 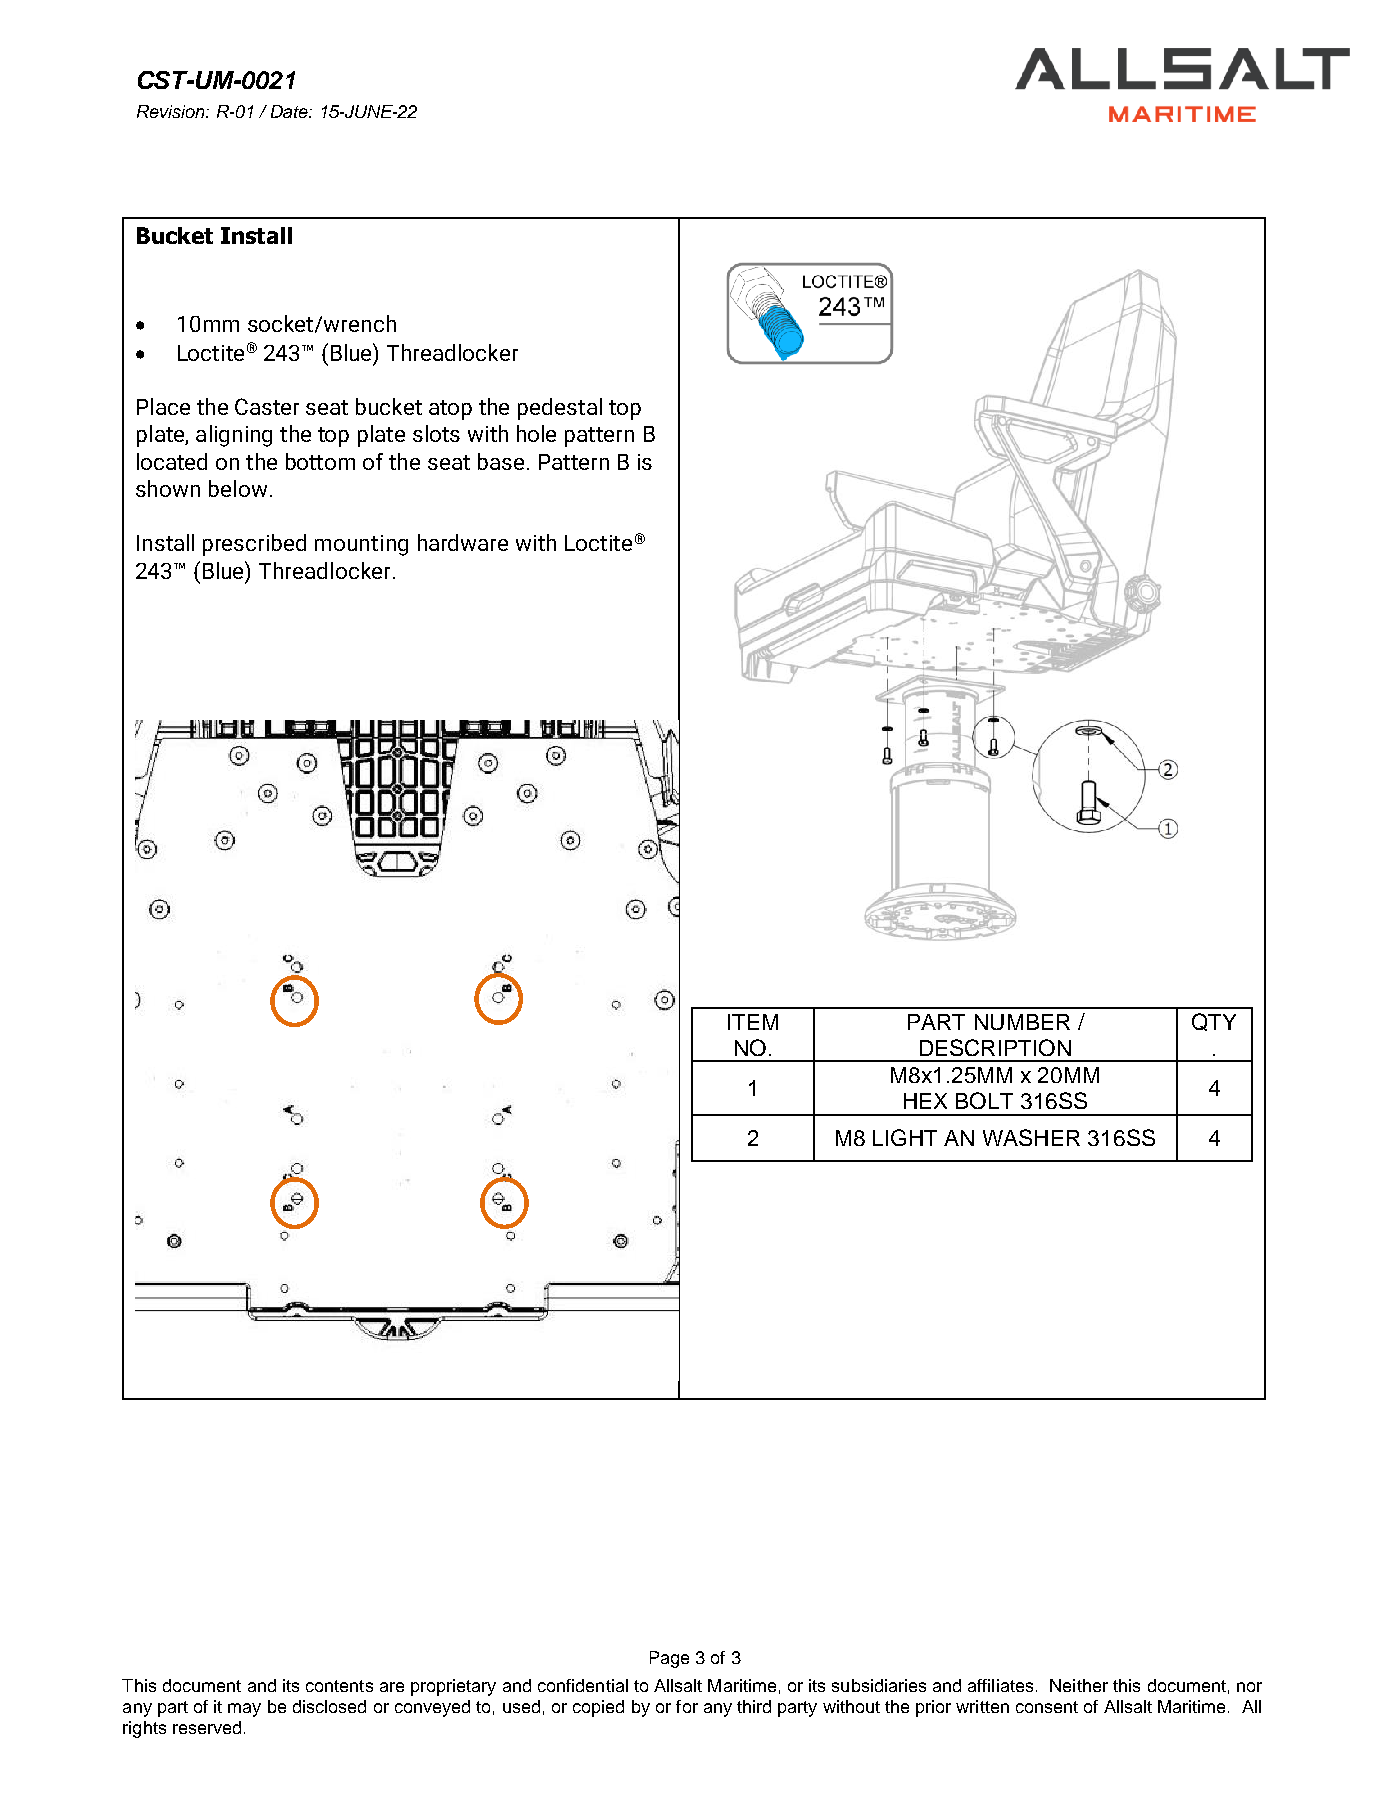 What do you see at coordinates (536, 433) in the screenshot?
I see `hole` at bounding box center [536, 433].
